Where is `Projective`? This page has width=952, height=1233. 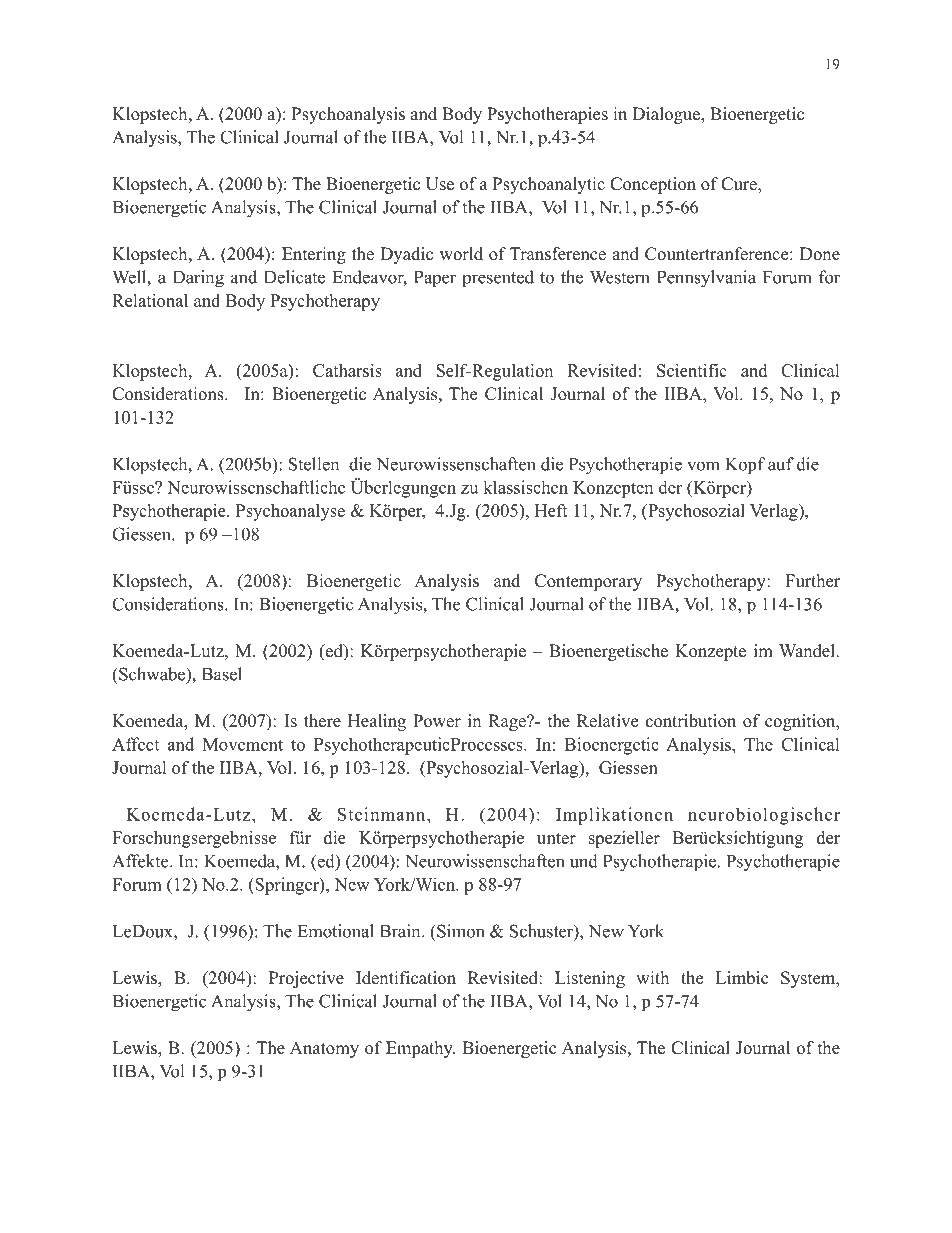 Projective is located at coordinates (306, 979).
